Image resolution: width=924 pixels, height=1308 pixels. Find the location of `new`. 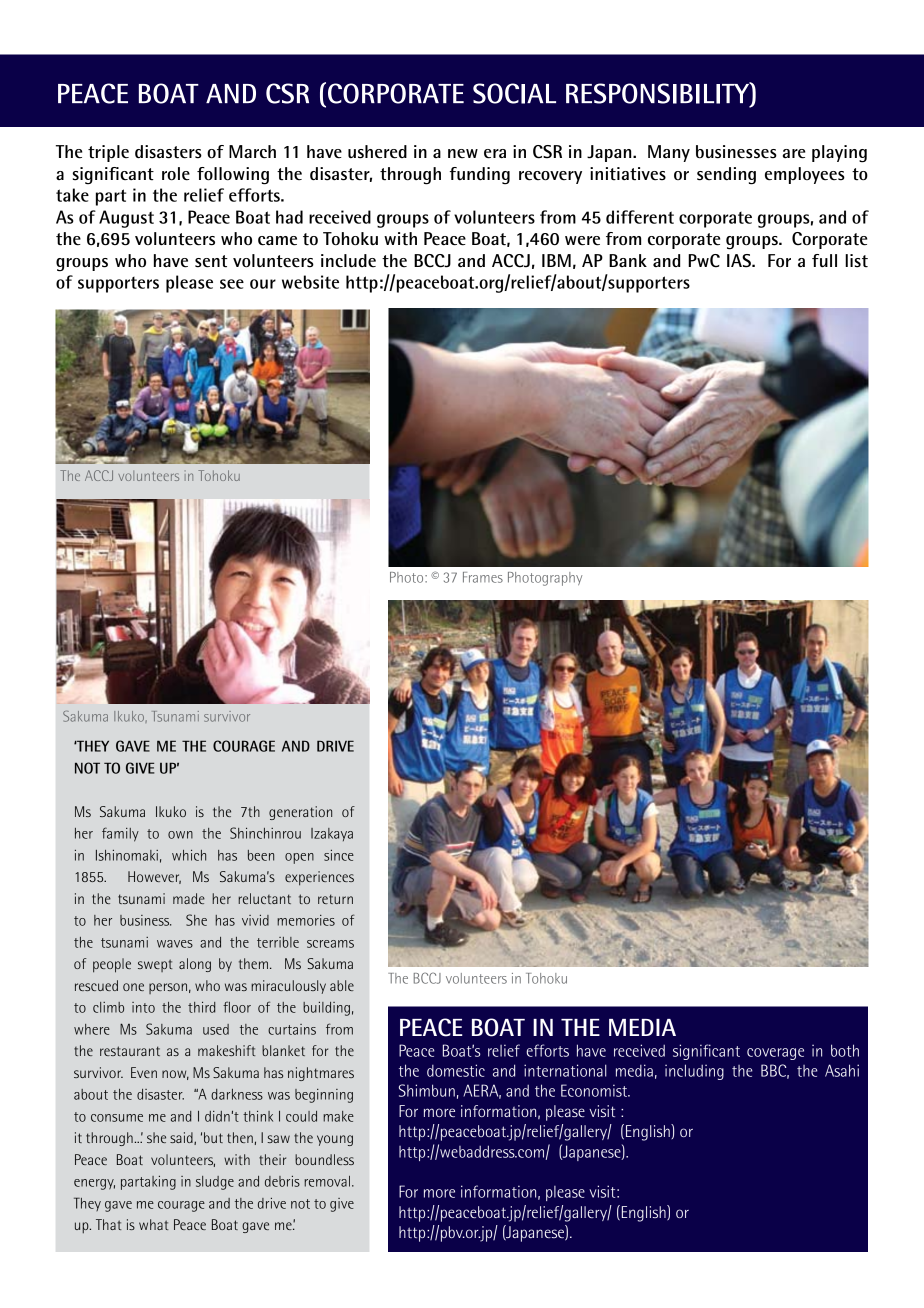

new is located at coordinates (463, 154).
